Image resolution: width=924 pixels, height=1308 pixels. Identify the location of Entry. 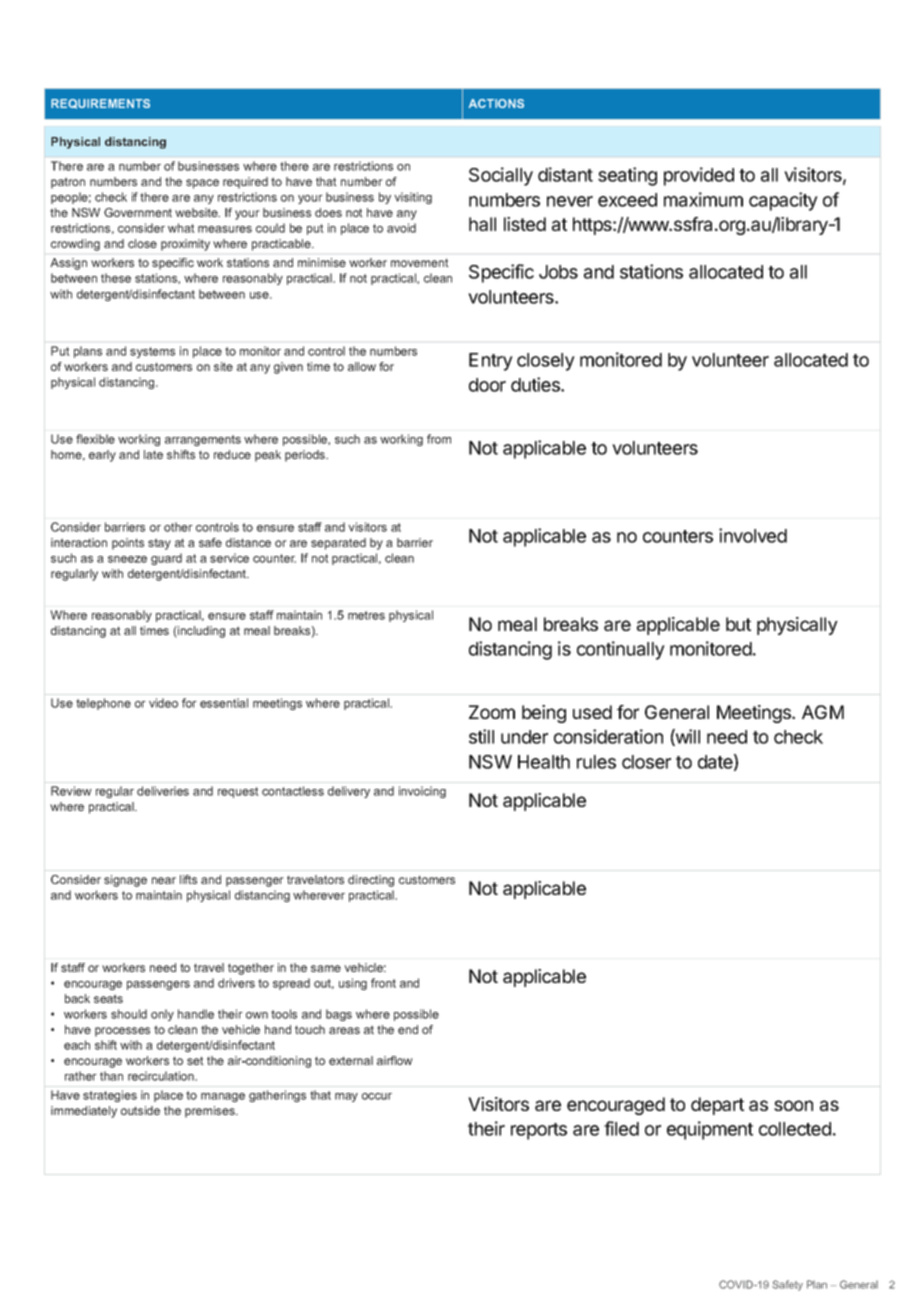
(491, 362).
